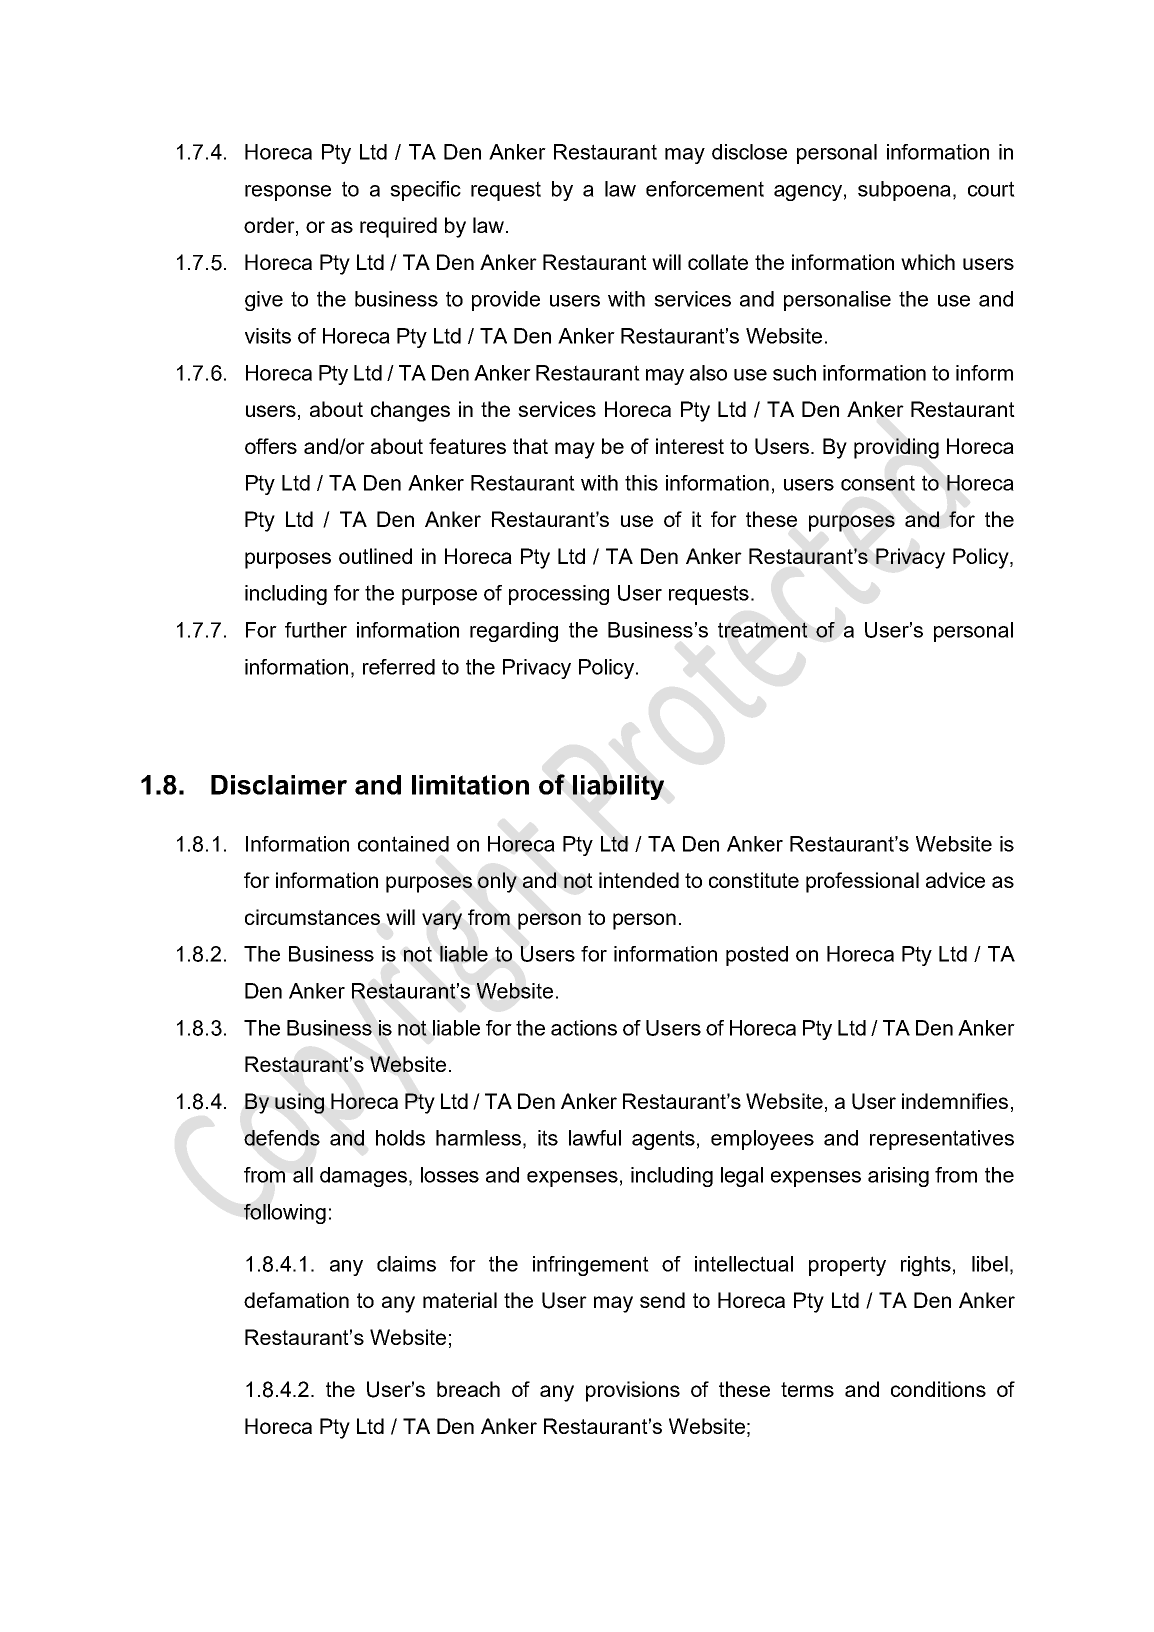 This page has height=1632, width=1154. Describe the element at coordinates (862, 882) in the page. I see `professional` at that location.
